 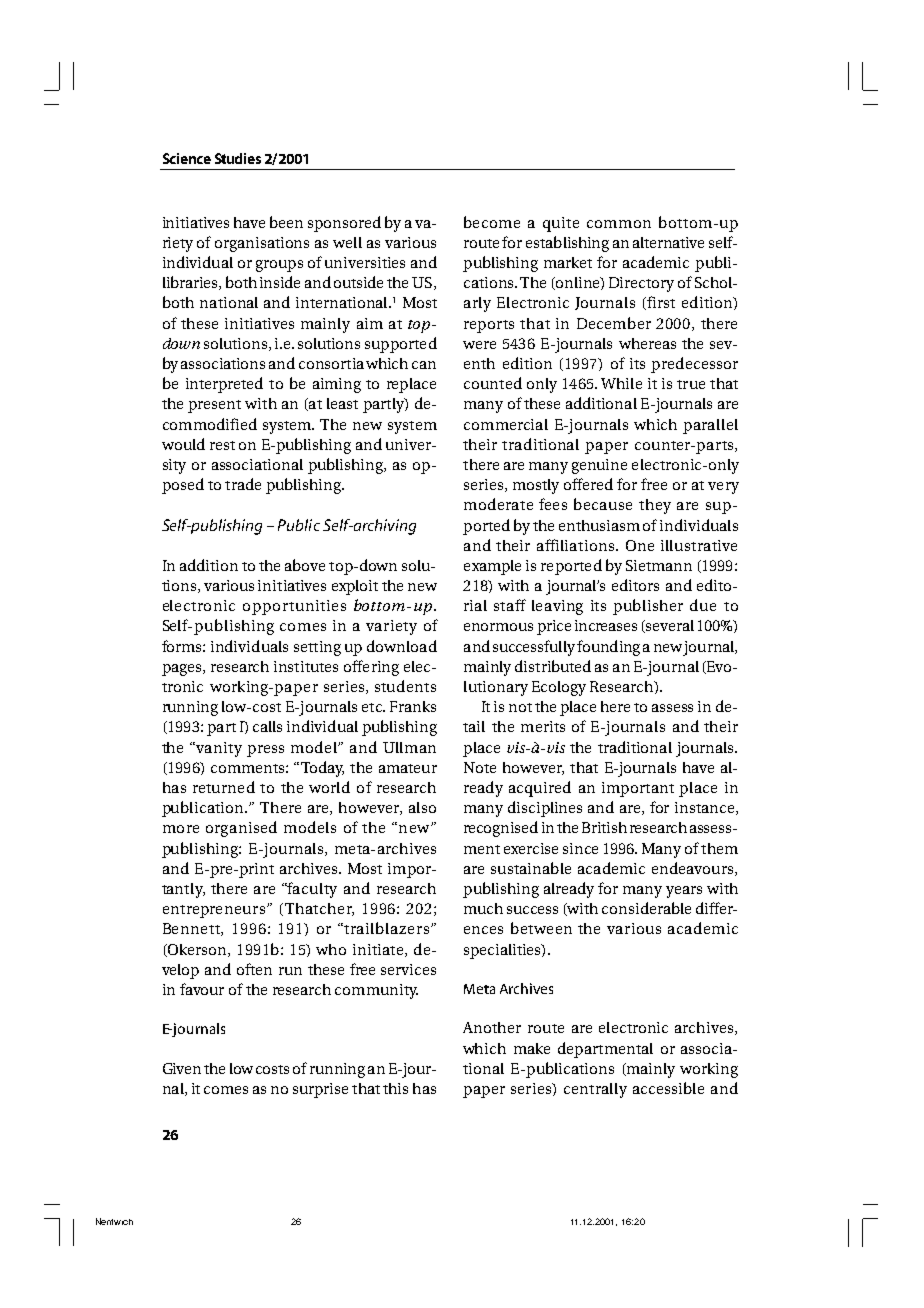 What do you see at coordinates (619, 224) in the screenshot?
I see `common` at bounding box center [619, 224].
